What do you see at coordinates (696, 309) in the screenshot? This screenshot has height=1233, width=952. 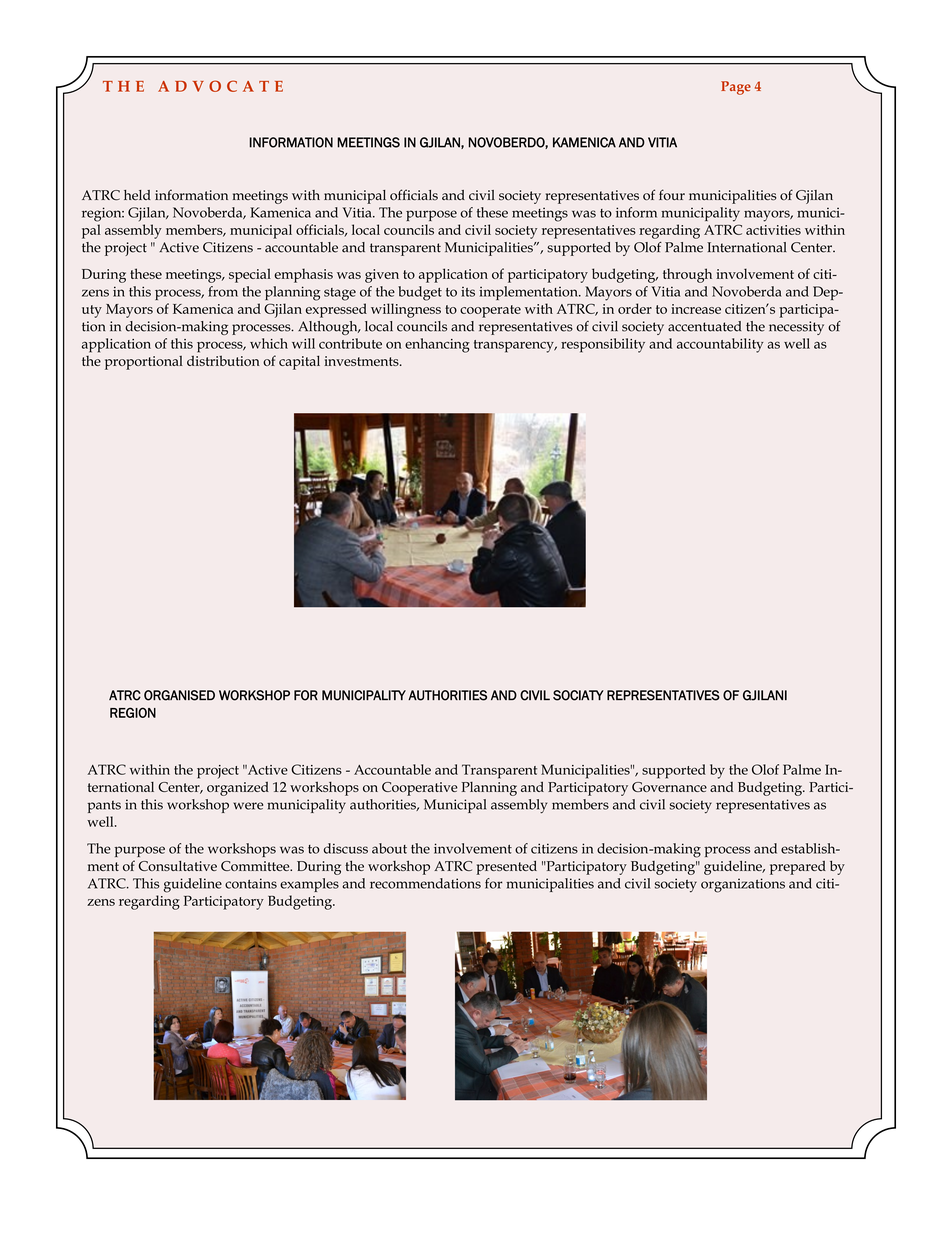 I see `increase` at bounding box center [696, 309].
